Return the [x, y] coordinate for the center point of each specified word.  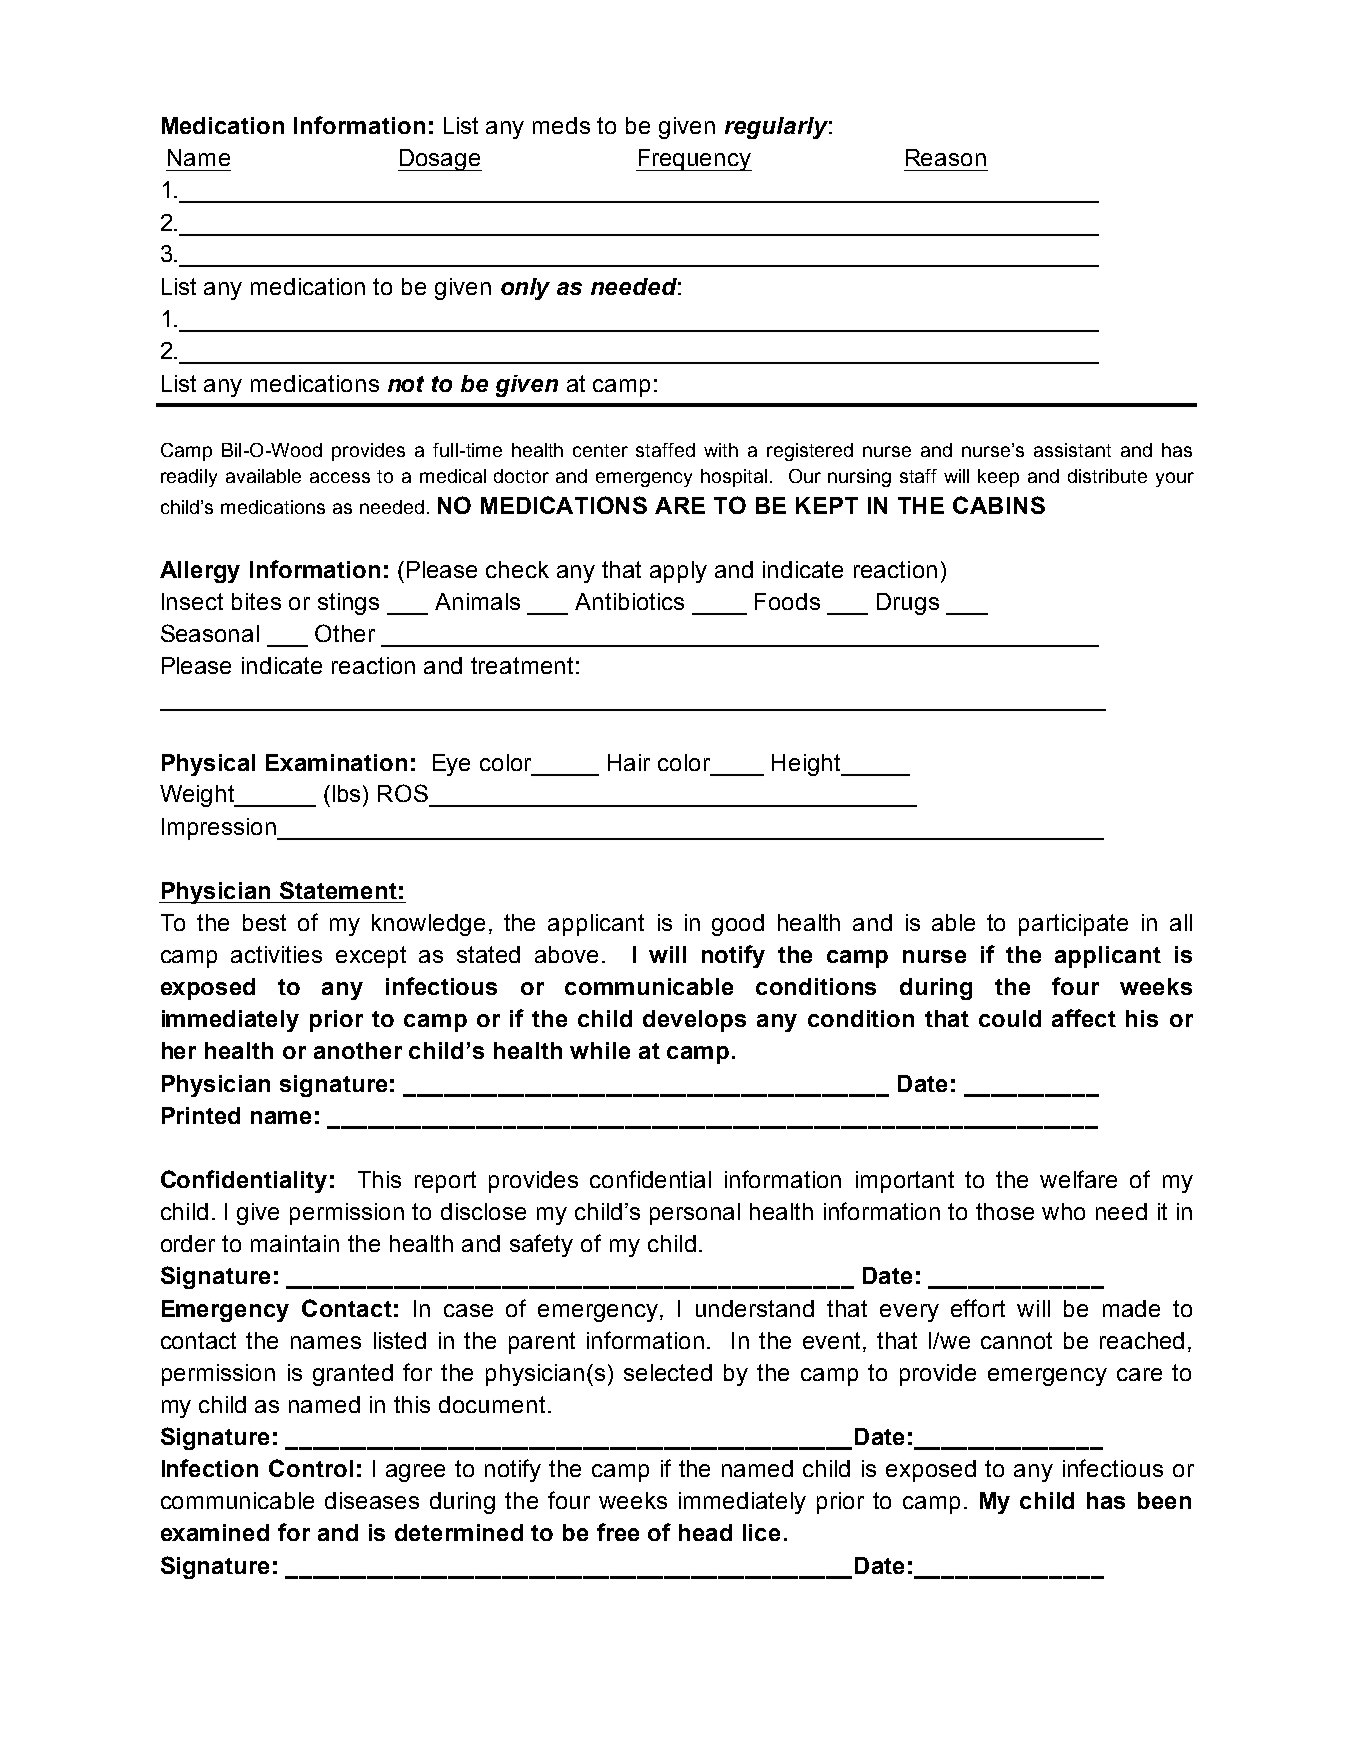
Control [311, 1468]
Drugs [908, 604]
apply [678, 572]
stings [348, 604]
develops [694, 1021]
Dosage [440, 160]
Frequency [694, 160]
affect [1084, 1018]
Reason [946, 157]
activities [276, 954]
